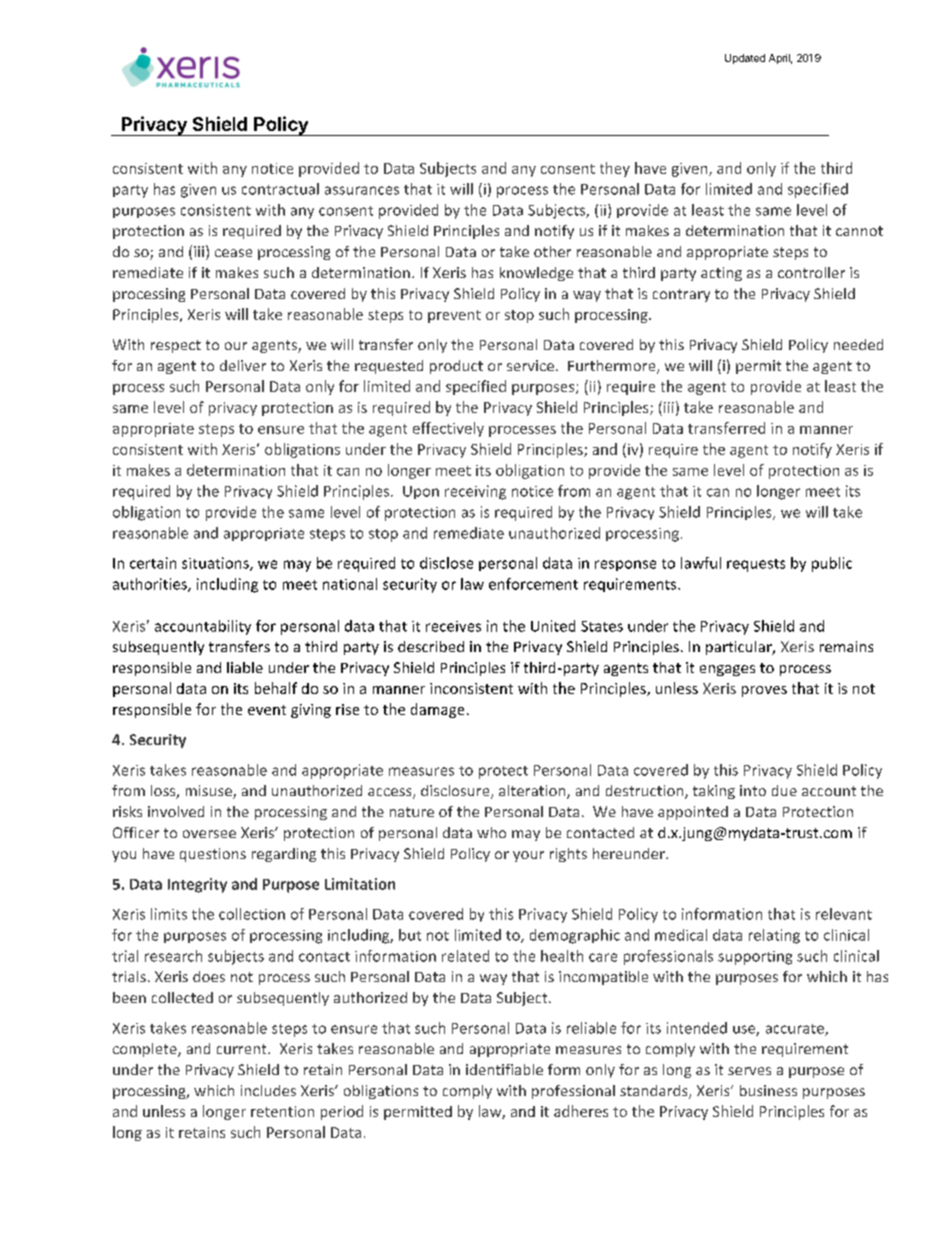 This screenshot has height=1233, width=952. What do you see at coordinates (768, 1090) in the screenshot?
I see `business` at bounding box center [768, 1090].
